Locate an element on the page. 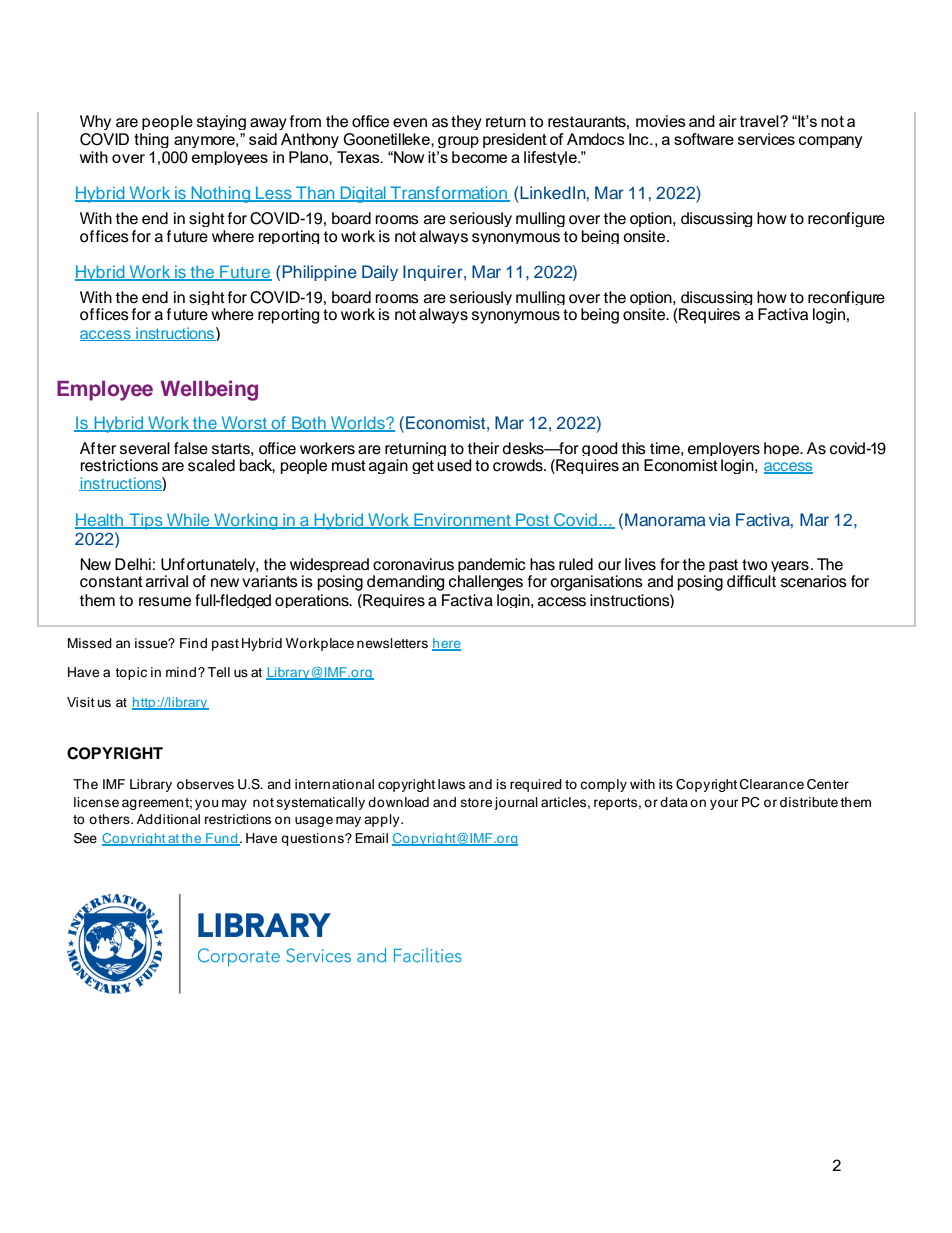  resume is located at coordinates (165, 602).
